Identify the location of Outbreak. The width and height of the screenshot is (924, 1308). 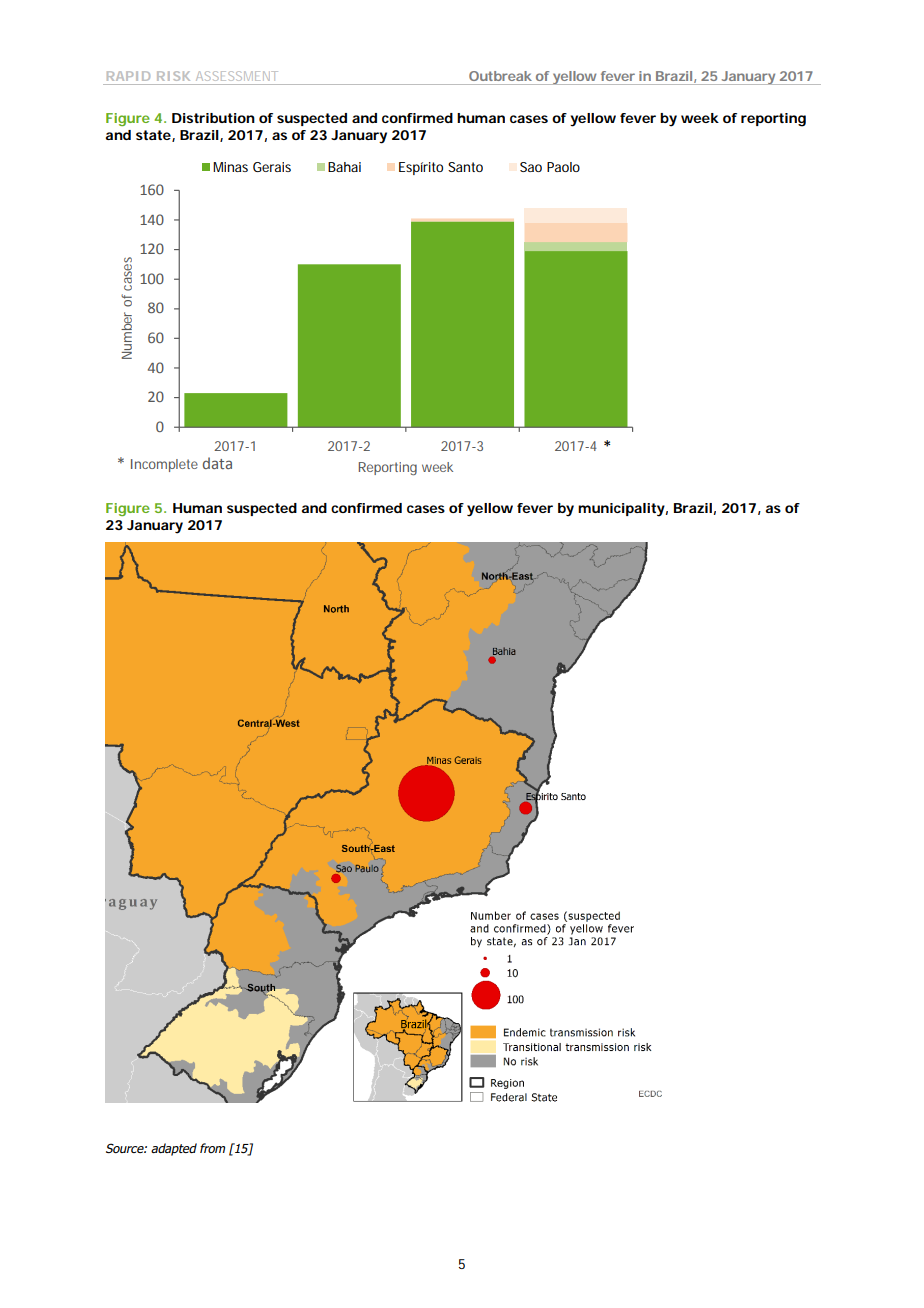
(500, 76).
